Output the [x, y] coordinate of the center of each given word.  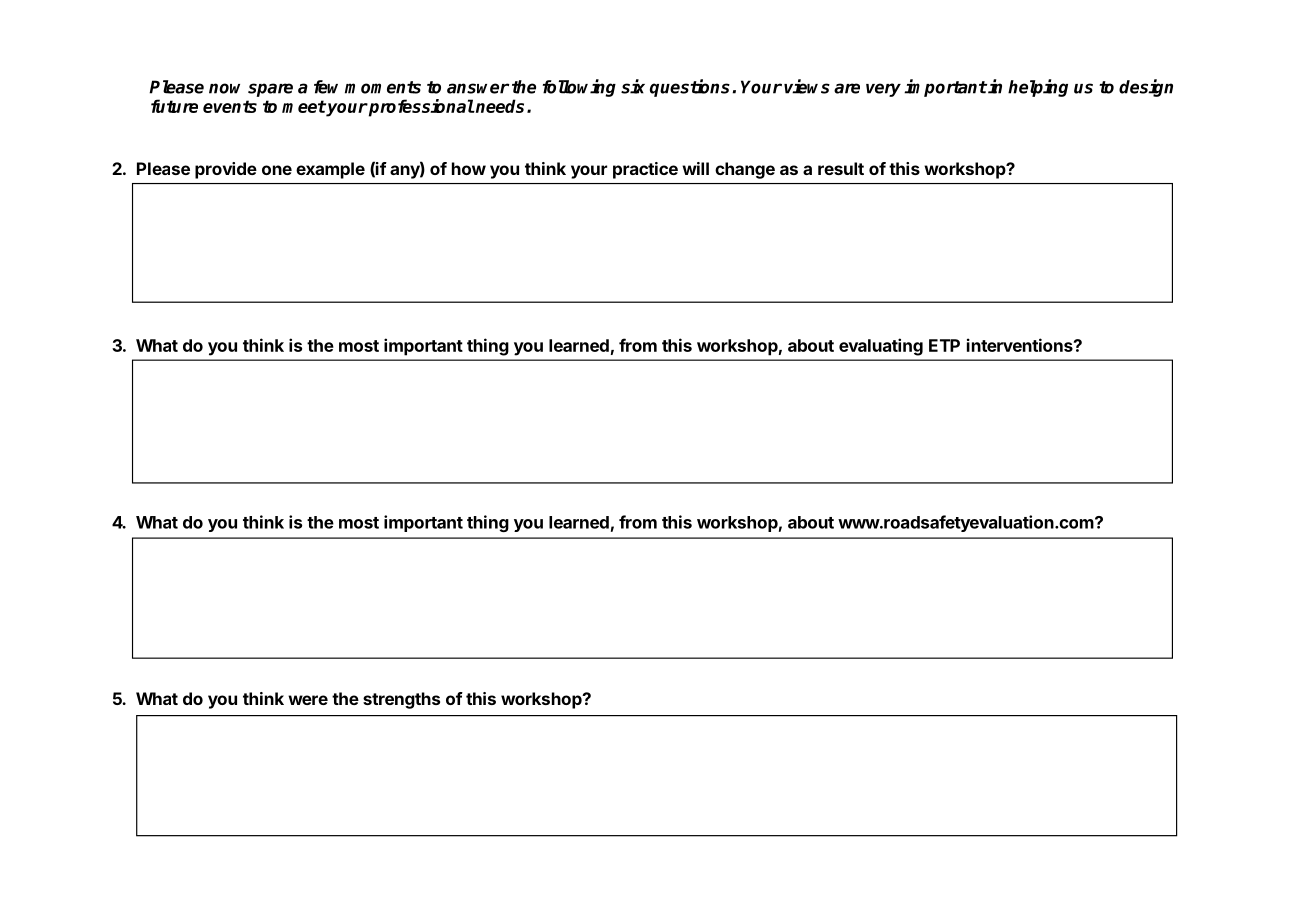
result [841, 168]
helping [1038, 88]
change [745, 170]
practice [645, 170]
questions [690, 88]
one [277, 170]
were [308, 700]
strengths [401, 700]
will [695, 168]
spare [270, 90]
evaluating [881, 347]
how [469, 168]
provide [226, 170]
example [330, 170]
